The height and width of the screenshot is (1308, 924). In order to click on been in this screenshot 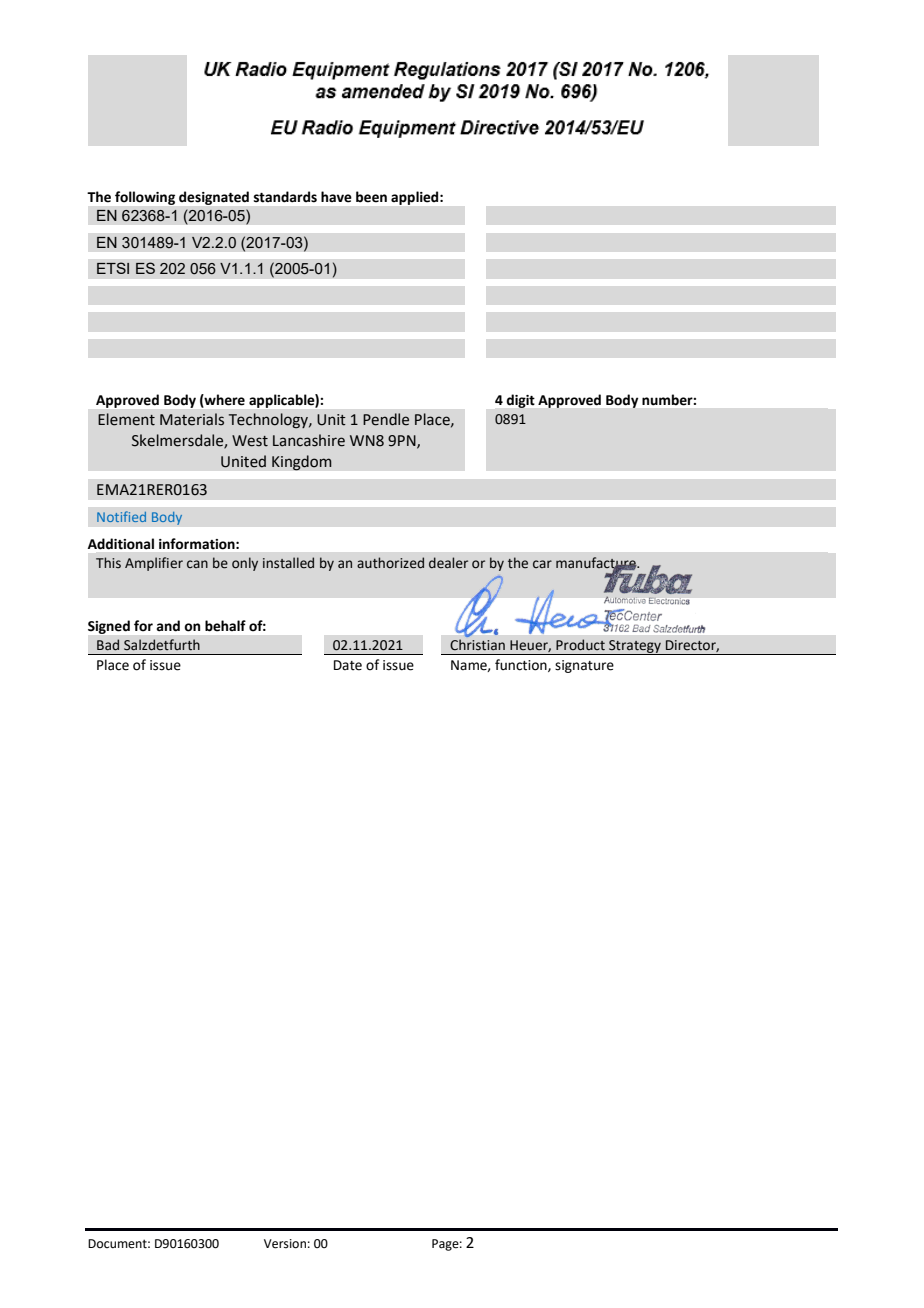, I will do `click(371, 197)`.
